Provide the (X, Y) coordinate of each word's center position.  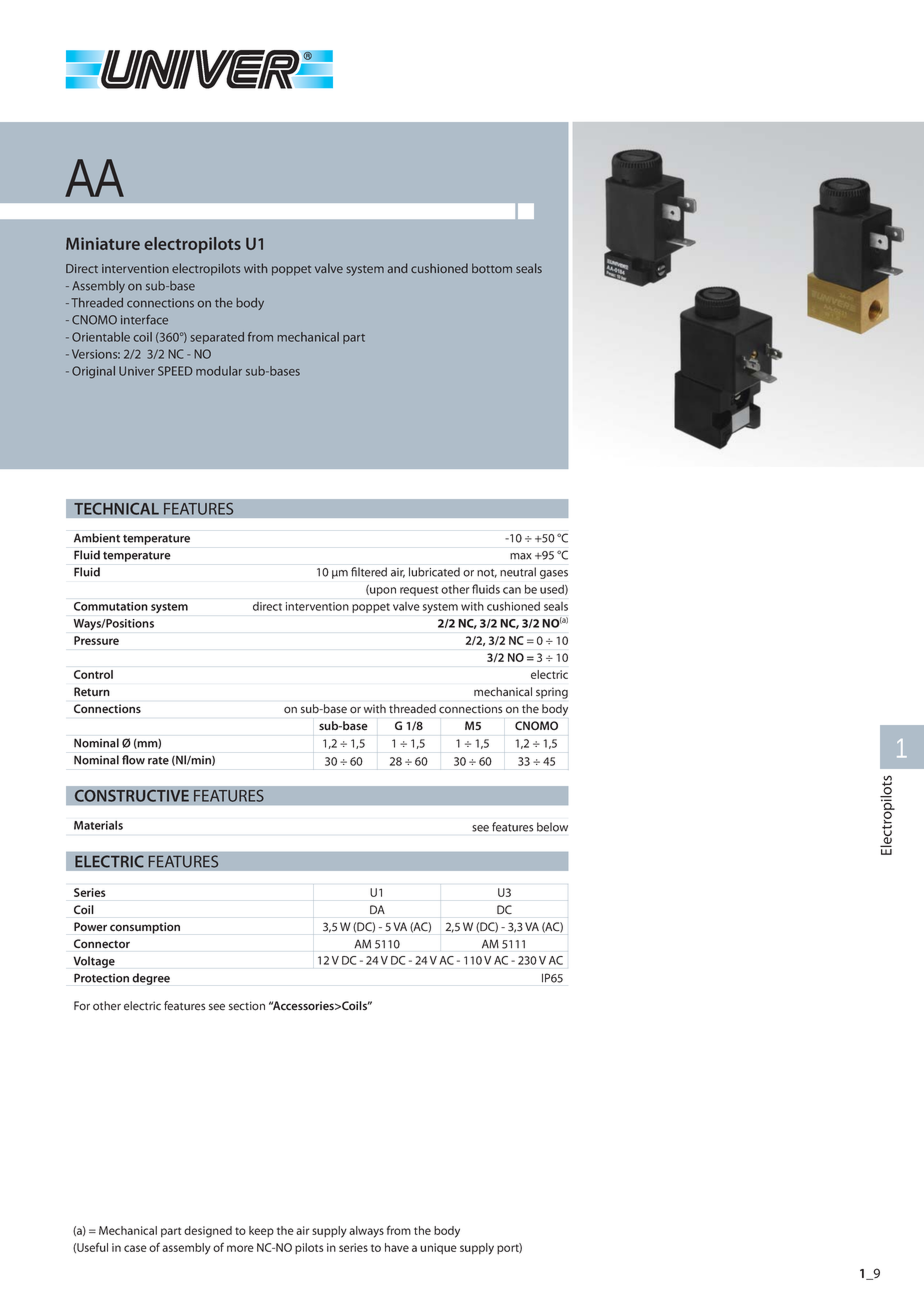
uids (489, 589)
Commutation (111, 606)
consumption (145, 928)
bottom (492, 268)
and (397, 268)
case (135, 1248)
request (419, 591)
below (552, 827)
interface (144, 319)
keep (261, 1231)
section (247, 1006)
